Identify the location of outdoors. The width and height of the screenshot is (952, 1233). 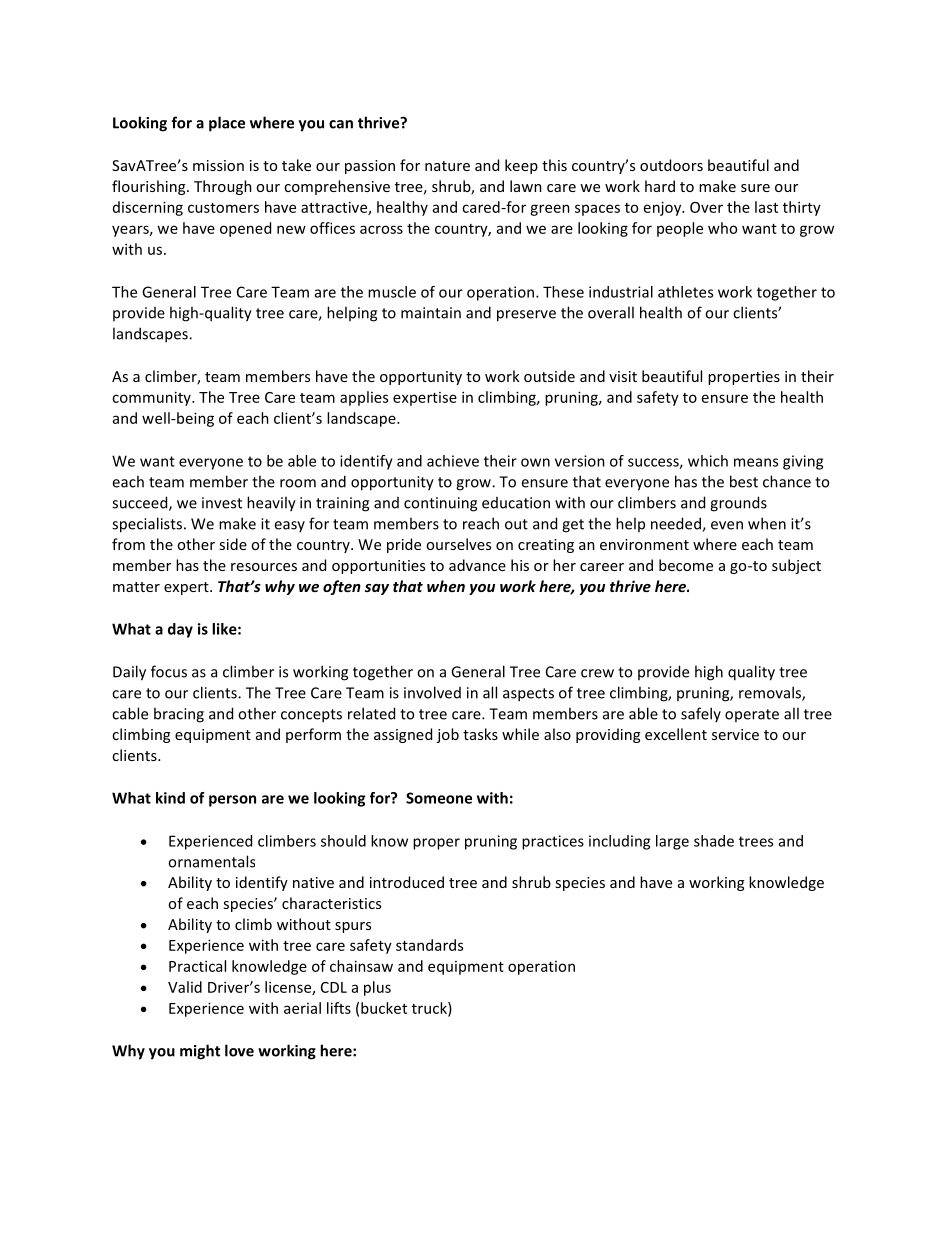
(671, 165).
